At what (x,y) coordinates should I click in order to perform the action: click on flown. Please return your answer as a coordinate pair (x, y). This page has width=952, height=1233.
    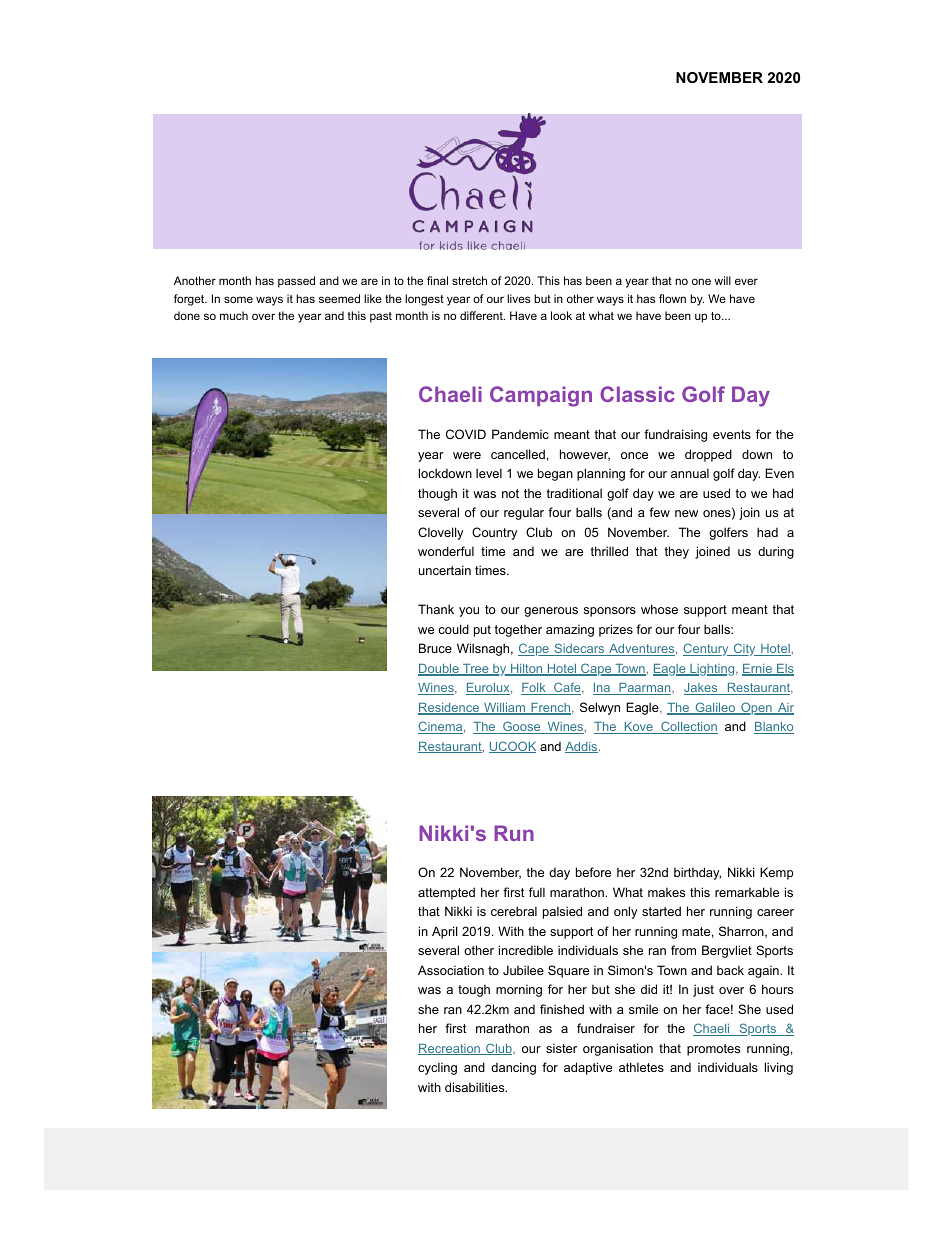
    Looking at the image, I should click on (672, 298).
